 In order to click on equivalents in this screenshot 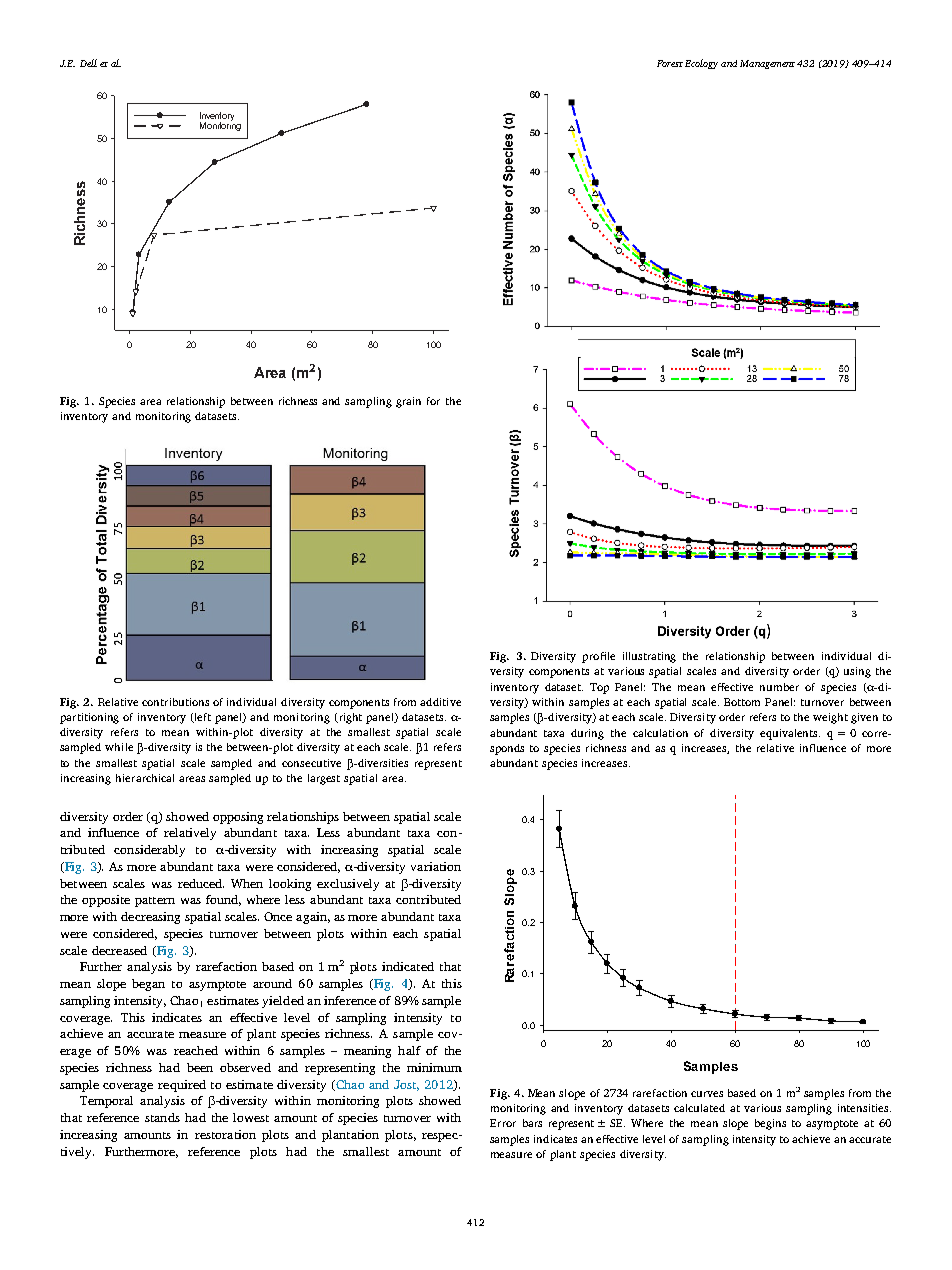, I will do `click(790, 734)`.
